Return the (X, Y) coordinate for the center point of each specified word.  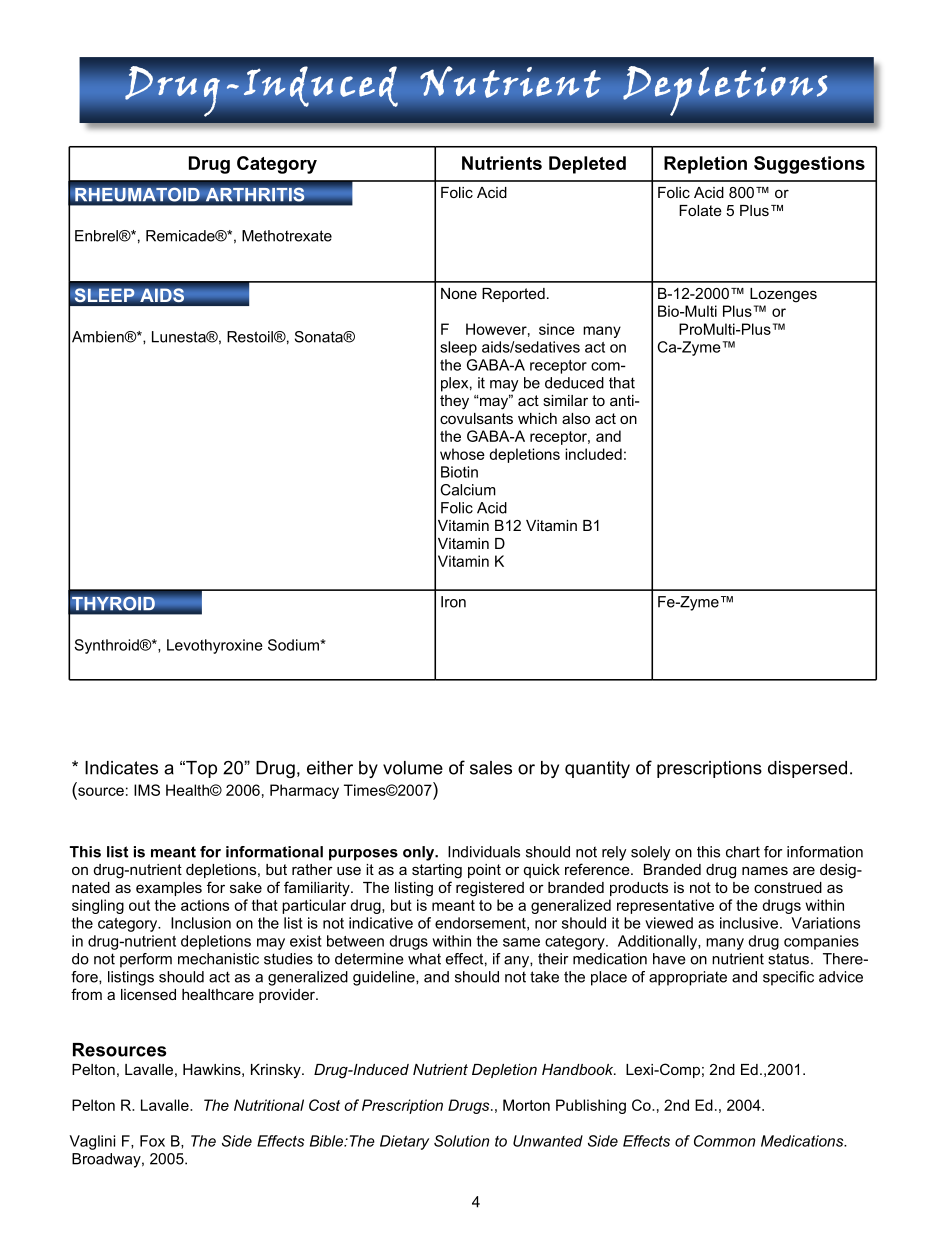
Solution (461, 1141)
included (593, 454)
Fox (152, 1141)
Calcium (468, 490)
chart (743, 852)
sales (491, 768)
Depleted (587, 165)
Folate (700, 210)
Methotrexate (287, 236)
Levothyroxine (215, 646)
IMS (147, 790)
